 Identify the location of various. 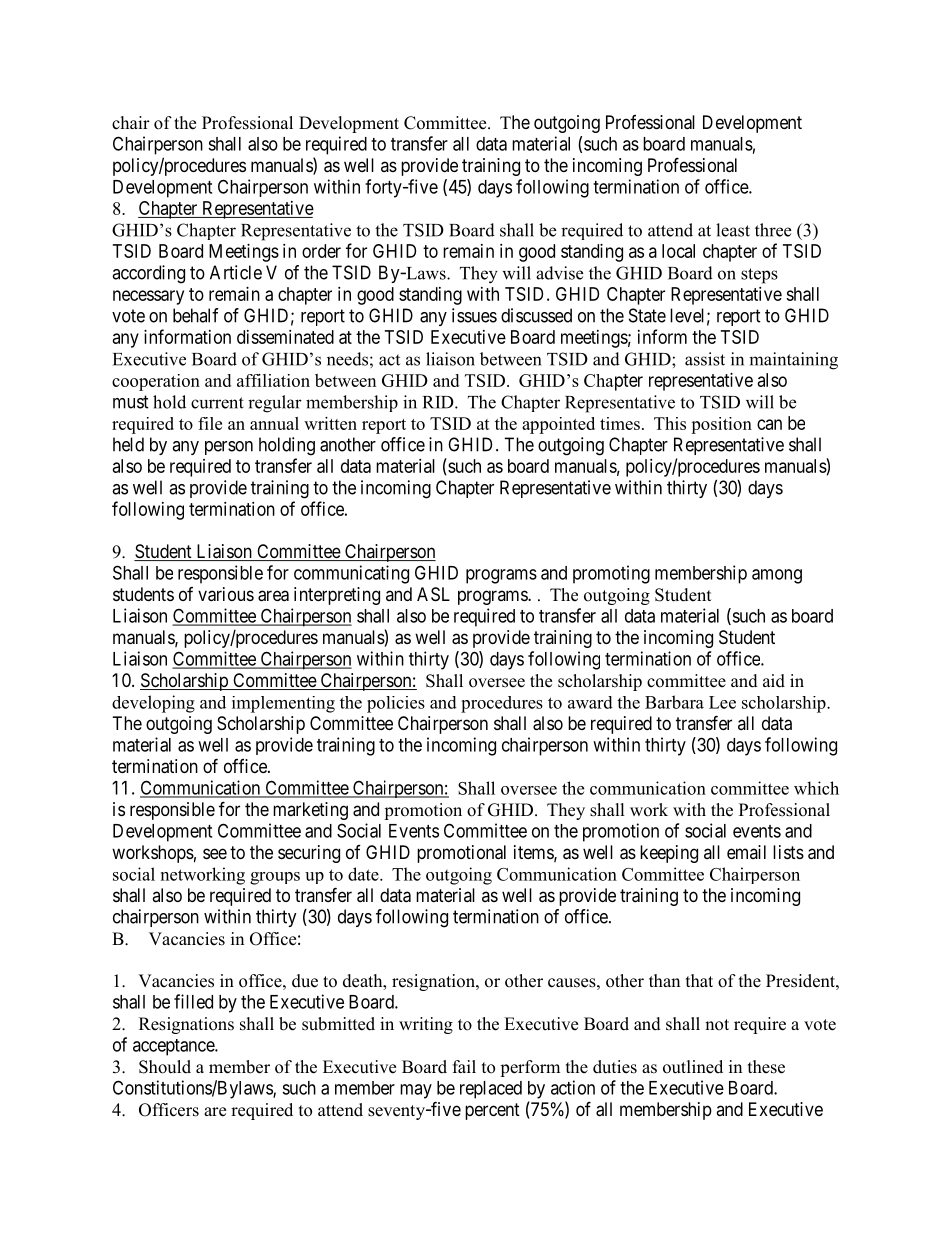
(226, 594).
